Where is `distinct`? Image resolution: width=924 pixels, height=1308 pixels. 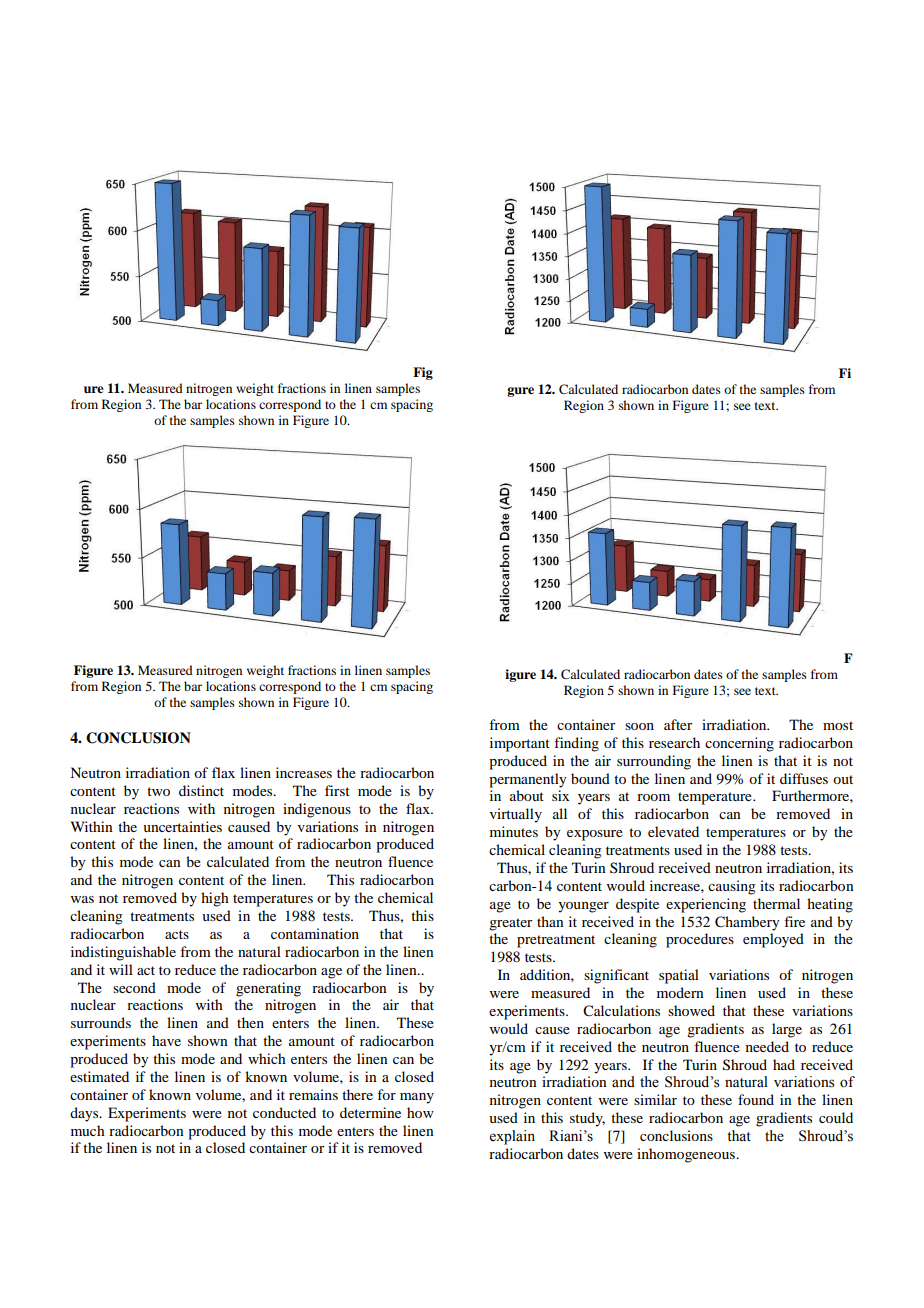 distinct is located at coordinates (201, 790).
